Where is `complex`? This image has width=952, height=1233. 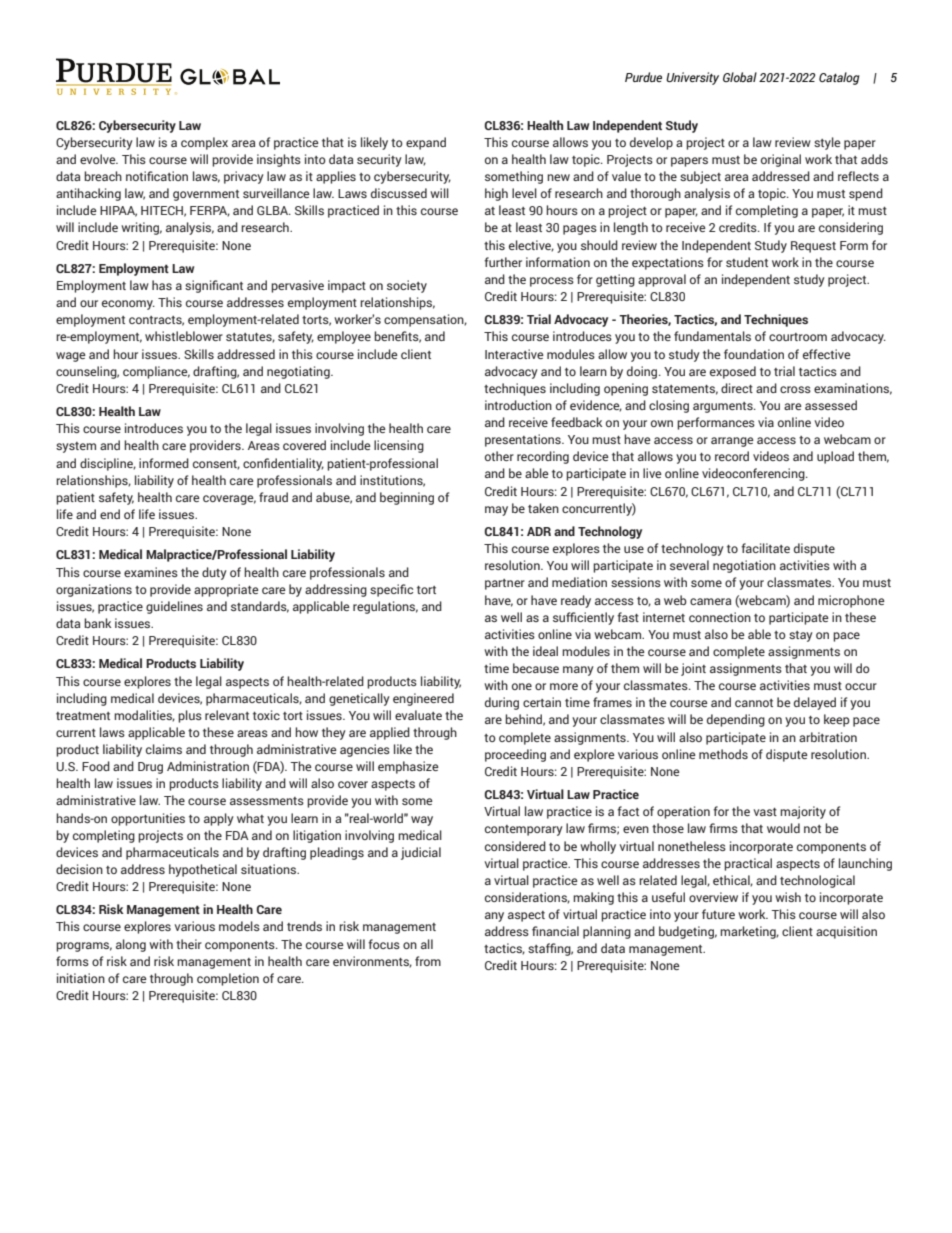 complex is located at coordinates (204, 143).
